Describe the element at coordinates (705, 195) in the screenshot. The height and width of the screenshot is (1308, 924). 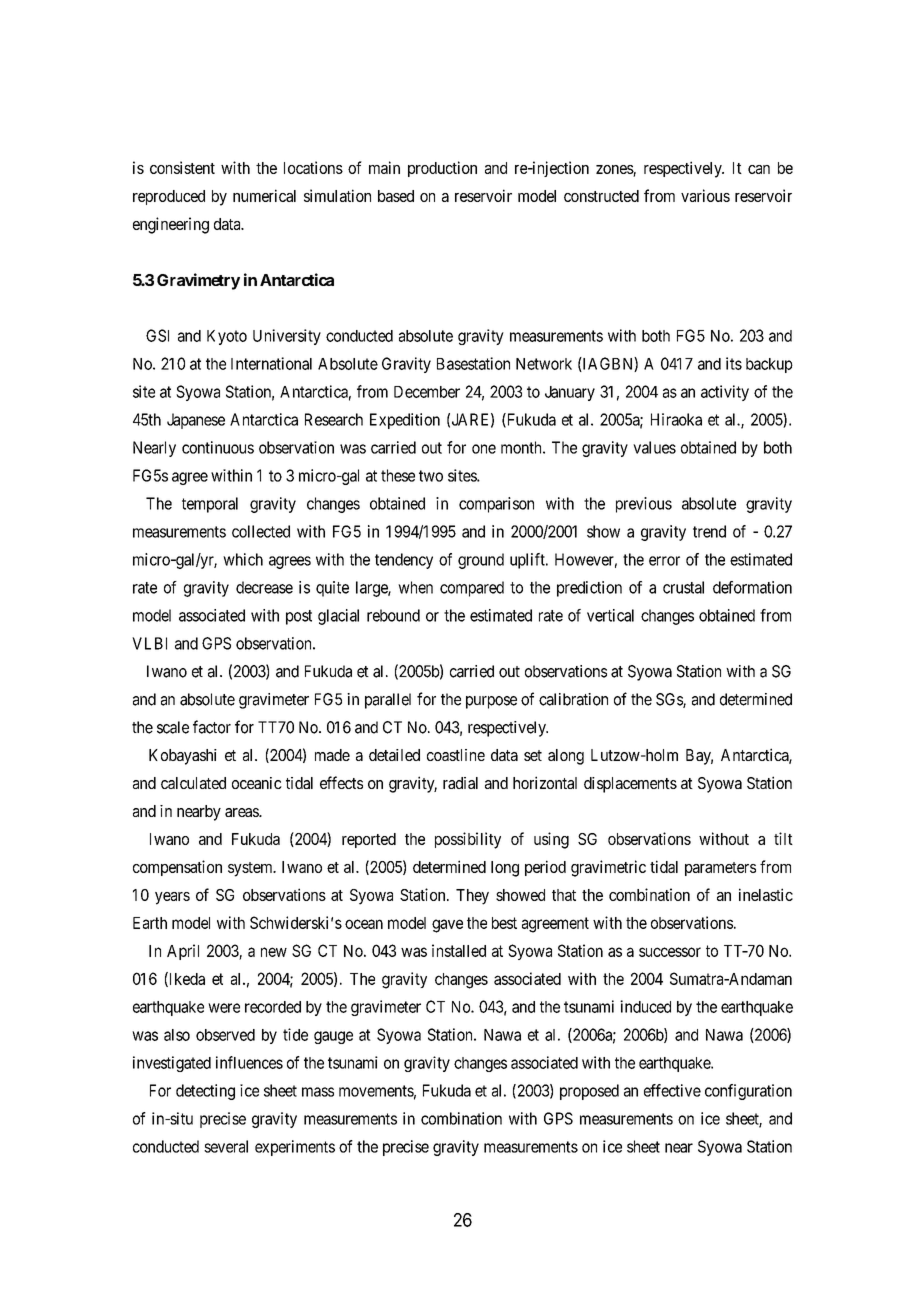
I see `various` at that location.
